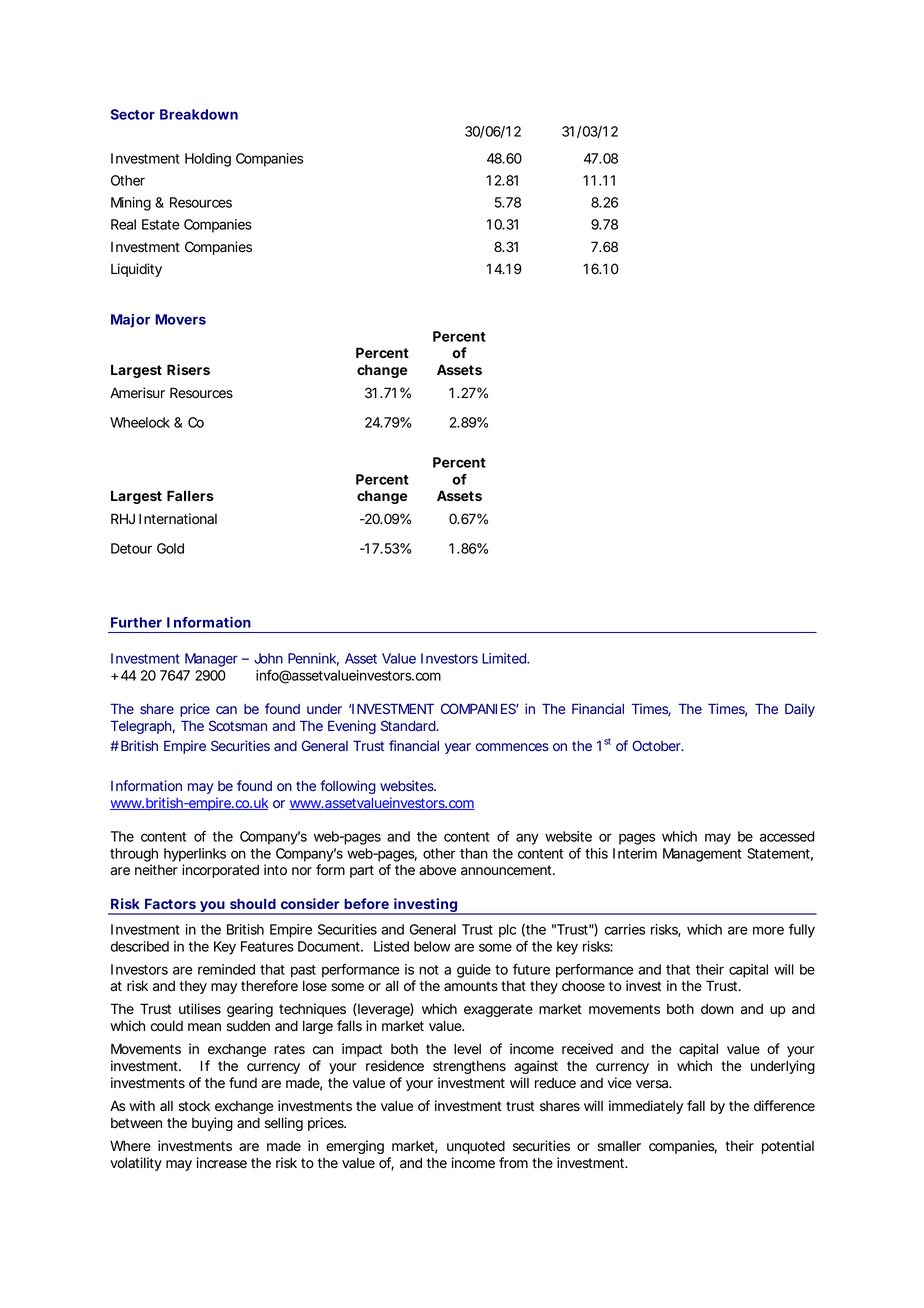  Describe the element at coordinates (212, 1124) in the document. I see `buying` at that location.
